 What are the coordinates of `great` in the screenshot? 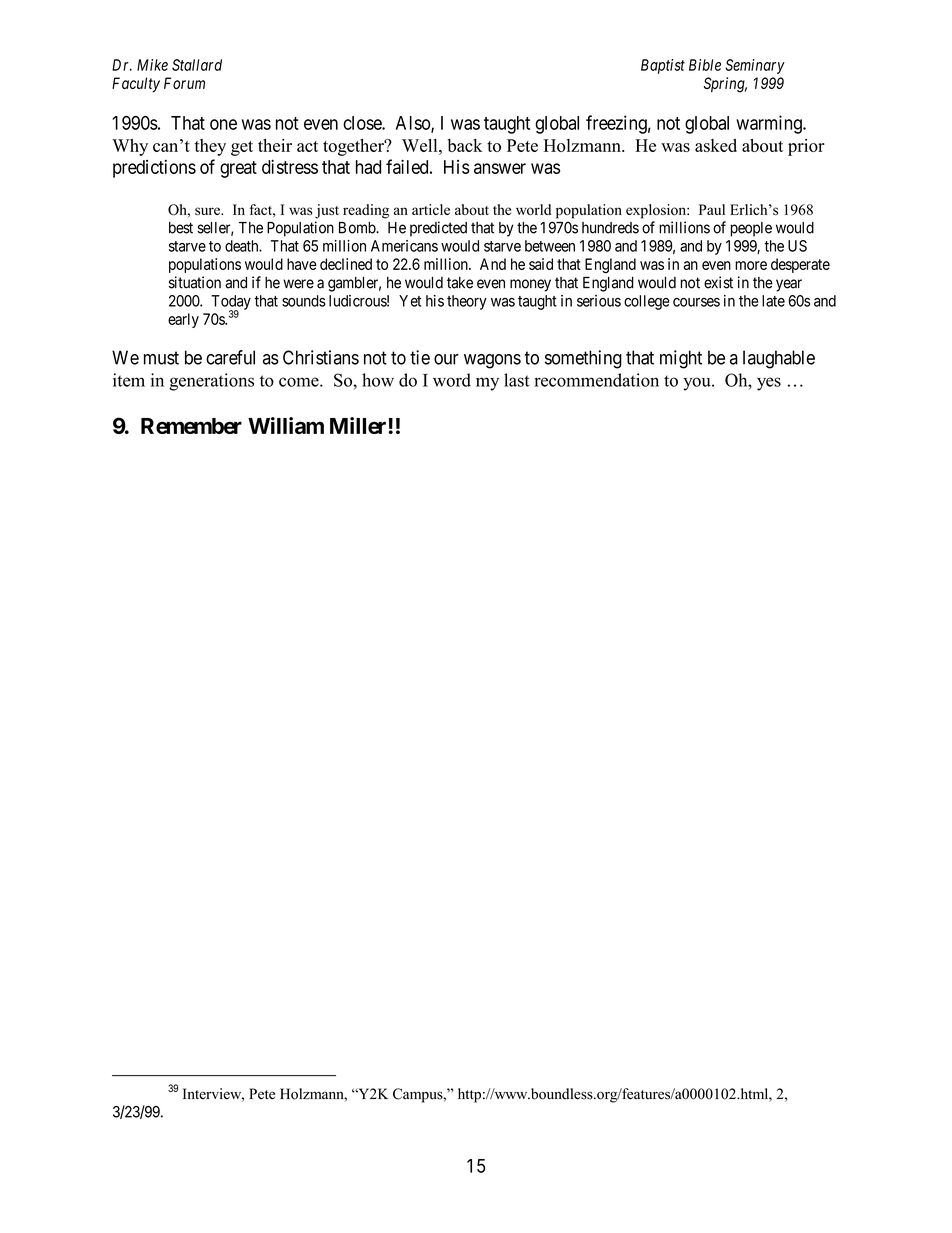 It's located at (238, 169).
